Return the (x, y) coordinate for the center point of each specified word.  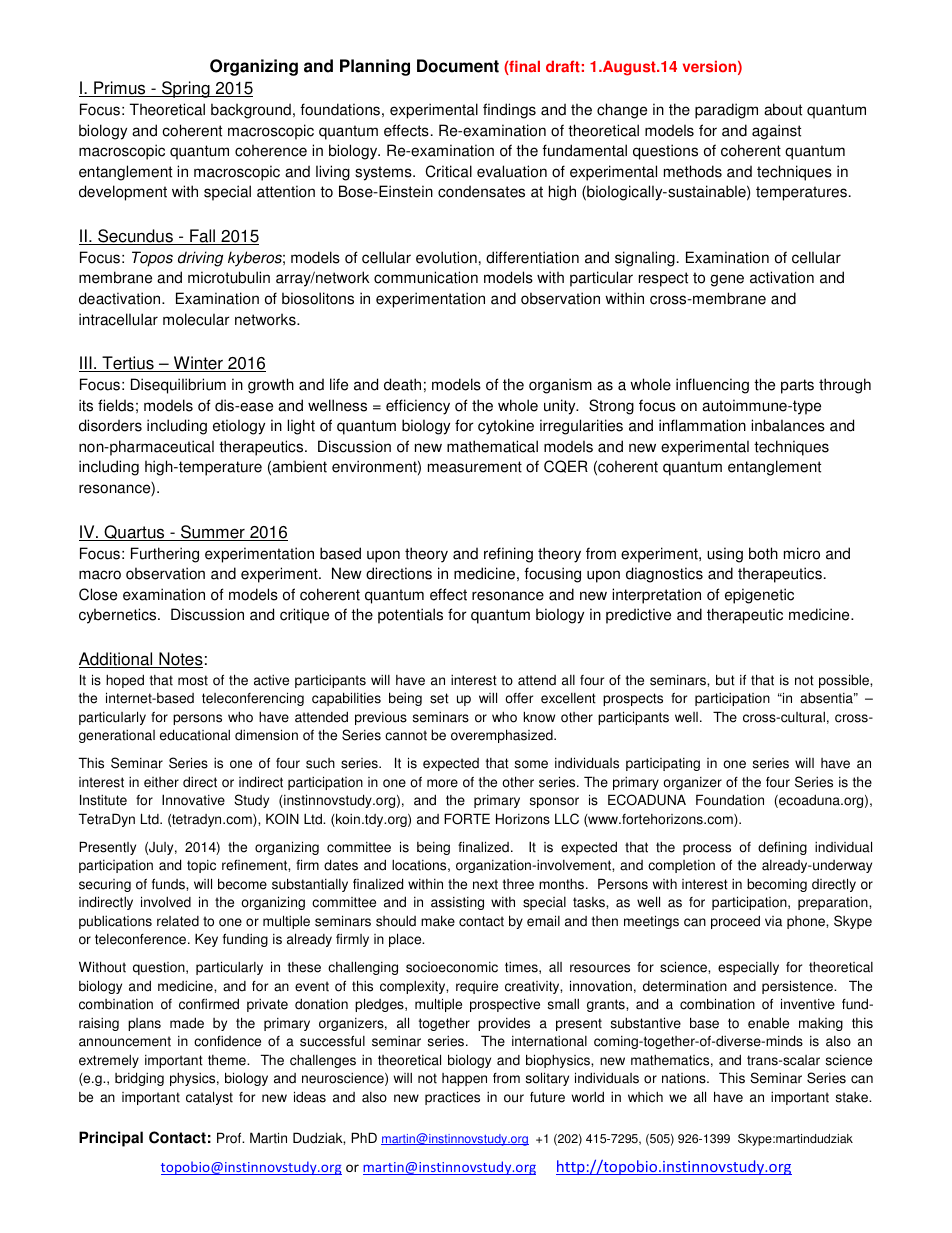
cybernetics (119, 616)
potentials (410, 616)
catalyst (209, 1098)
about (783, 109)
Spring (186, 89)
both (763, 553)
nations (685, 1078)
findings (509, 111)
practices (452, 1098)
